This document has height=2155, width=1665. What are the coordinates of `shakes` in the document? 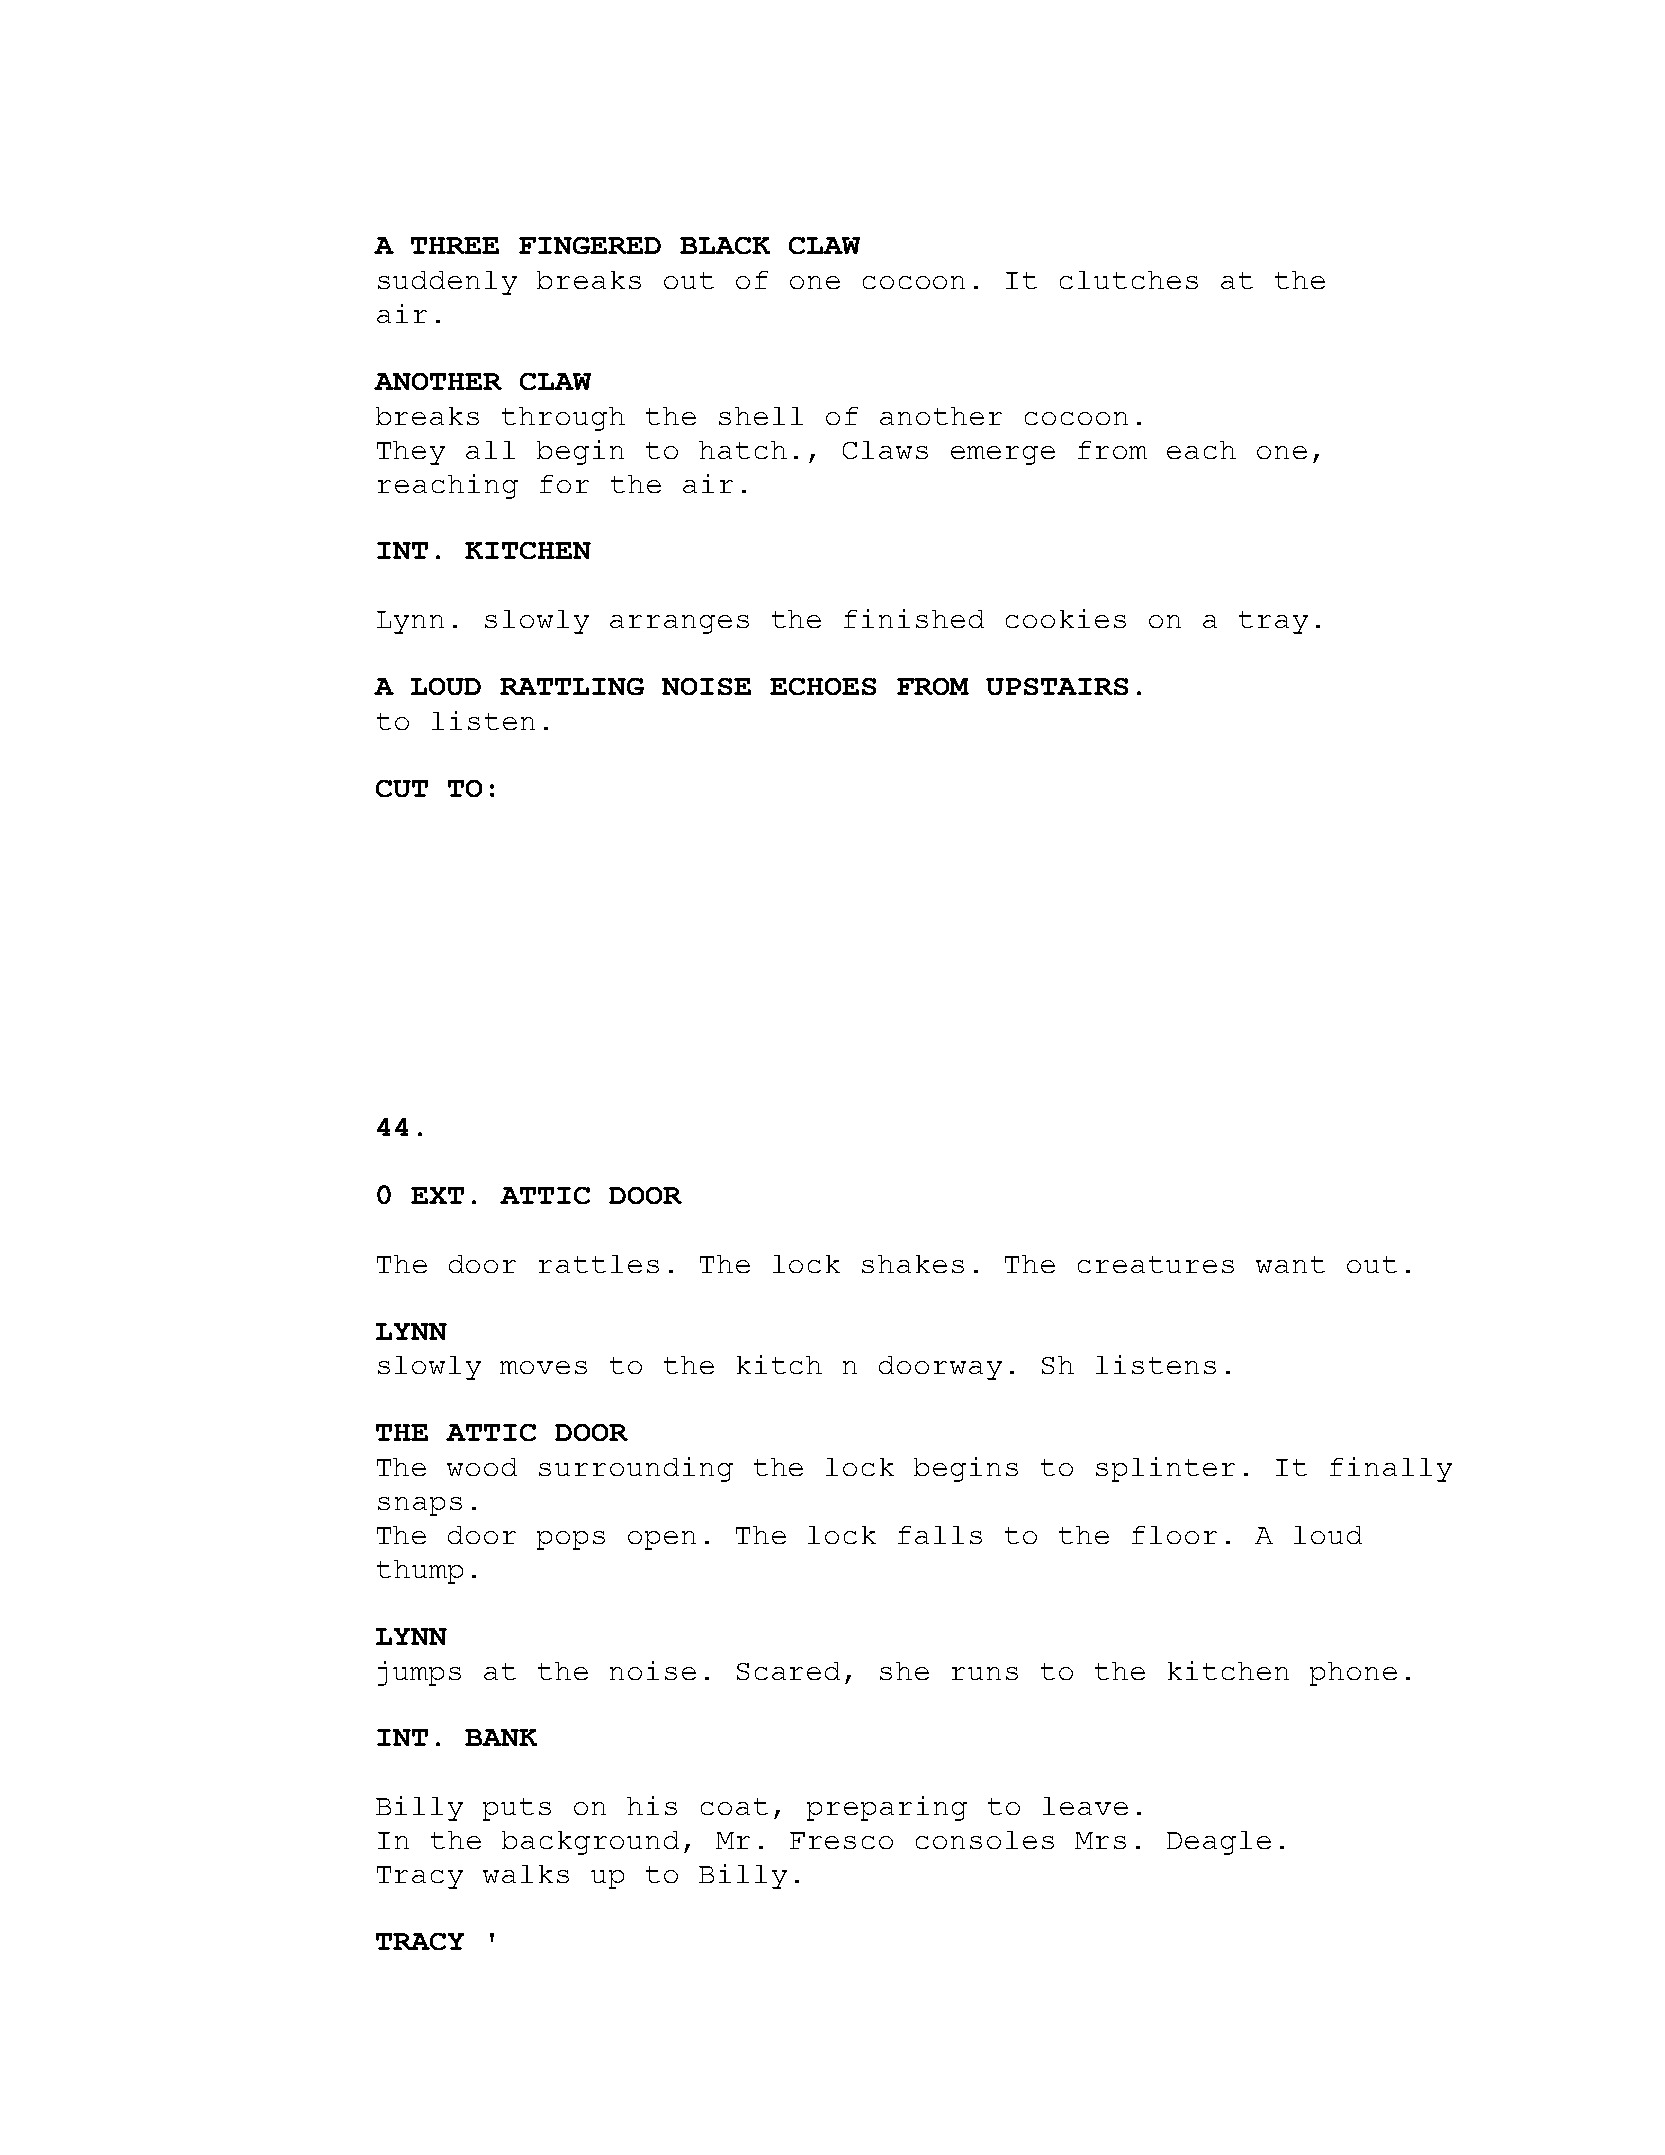 It's located at (913, 1264).
